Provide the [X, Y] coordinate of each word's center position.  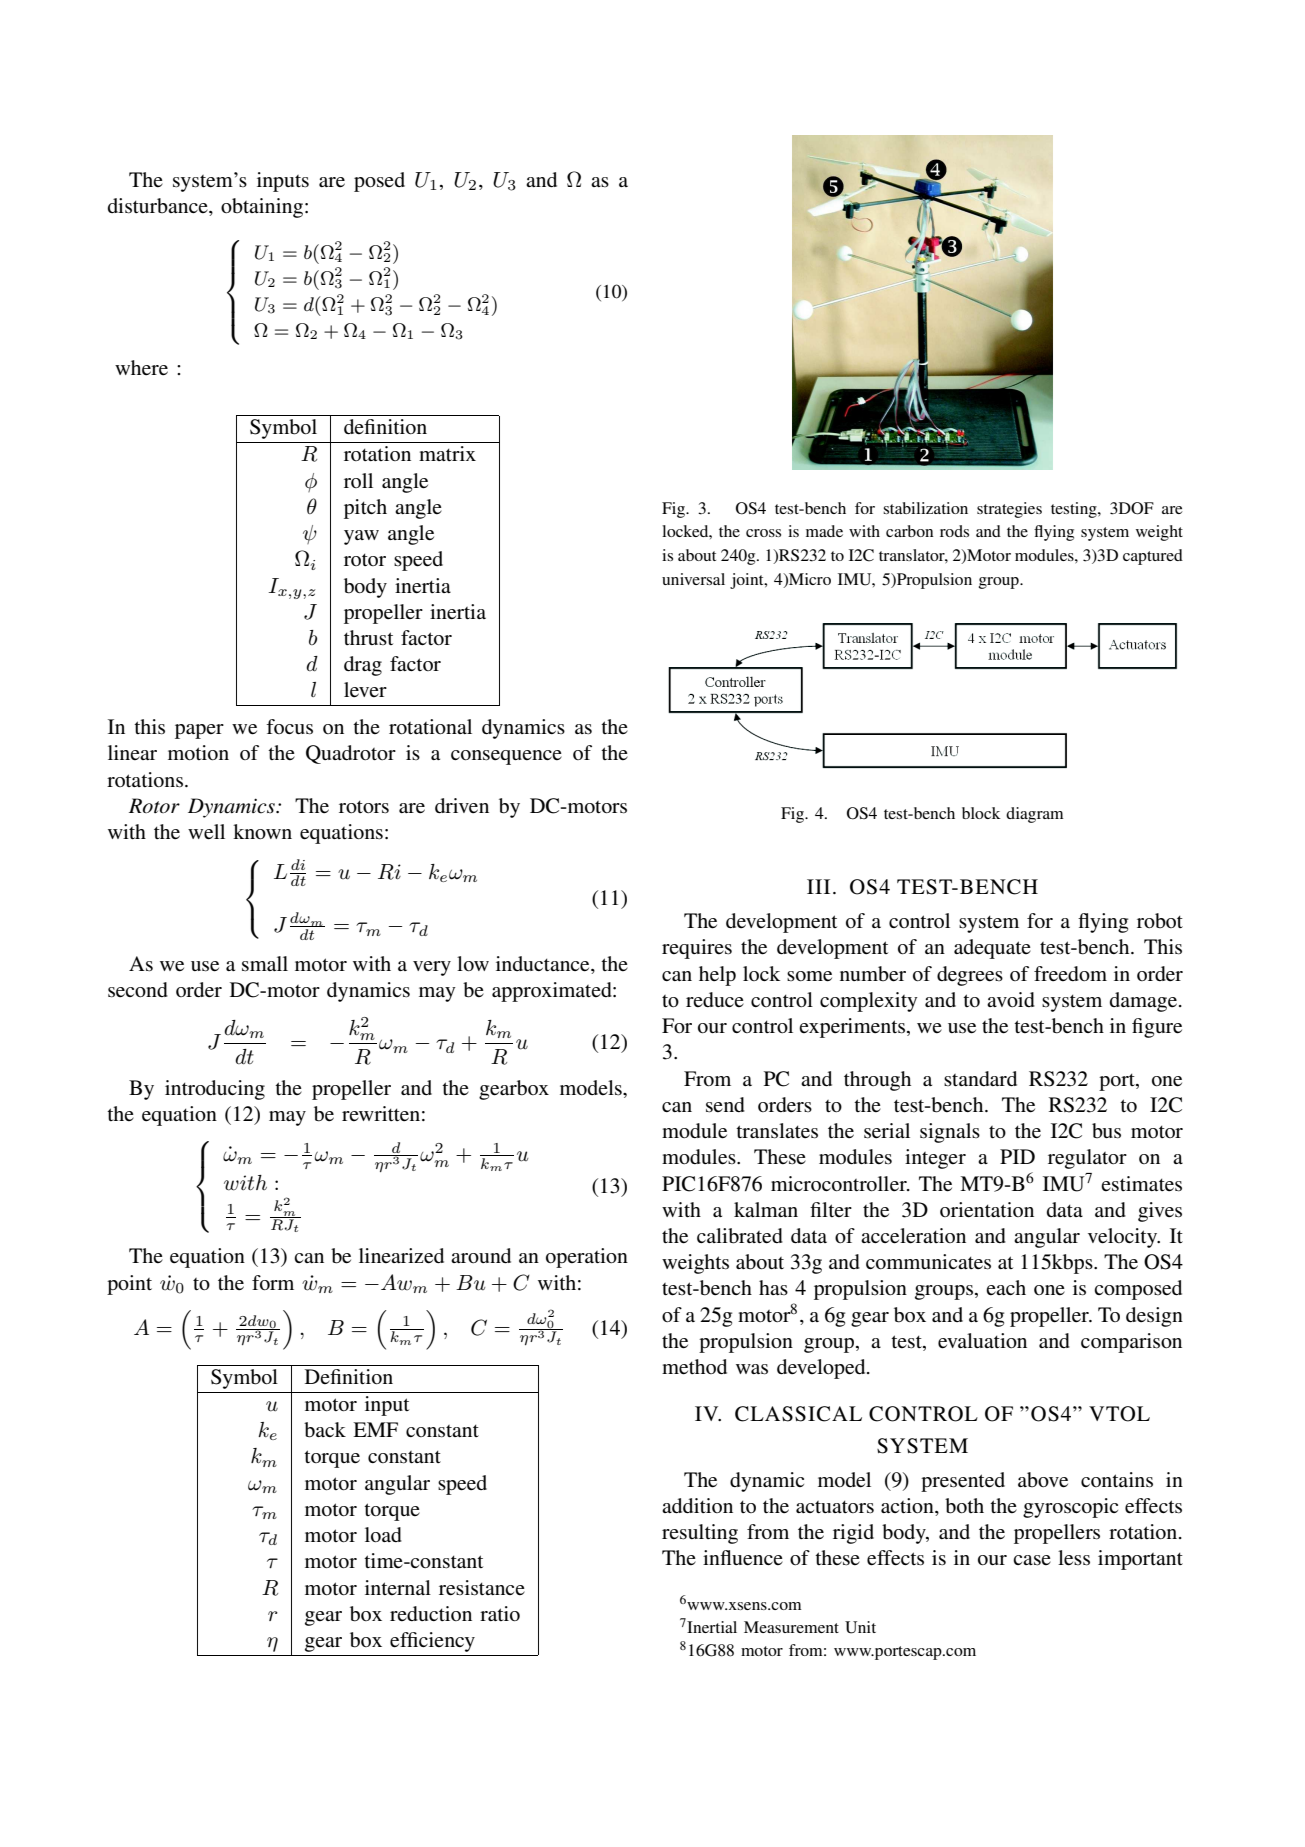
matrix [447, 453]
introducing [215, 1090]
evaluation [982, 1341]
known [262, 831]
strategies [1009, 510]
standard [980, 1079]
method [694, 1367]
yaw [361, 537]
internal [398, 1587]
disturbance [159, 207]
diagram [1034, 815]
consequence [506, 757]
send [725, 1105]
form [273, 1283]
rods [954, 531]
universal [693, 579]
